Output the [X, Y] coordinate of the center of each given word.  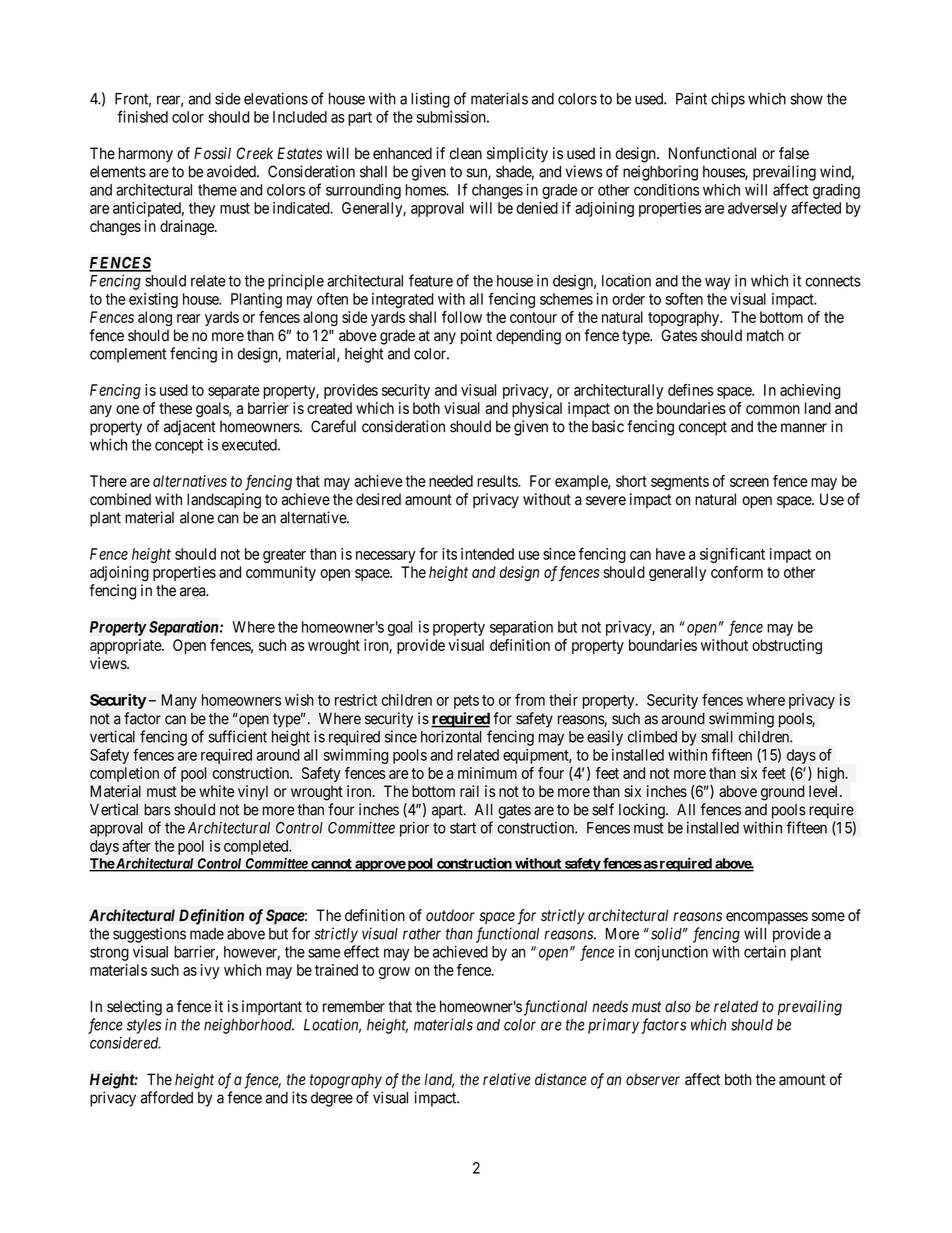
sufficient [238, 736]
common [773, 409]
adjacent [190, 428]
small [717, 737]
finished [142, 116]
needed [451, 481]
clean [466, 153]
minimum [487, 773]
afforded [167, 1097]
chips [728, 100]
